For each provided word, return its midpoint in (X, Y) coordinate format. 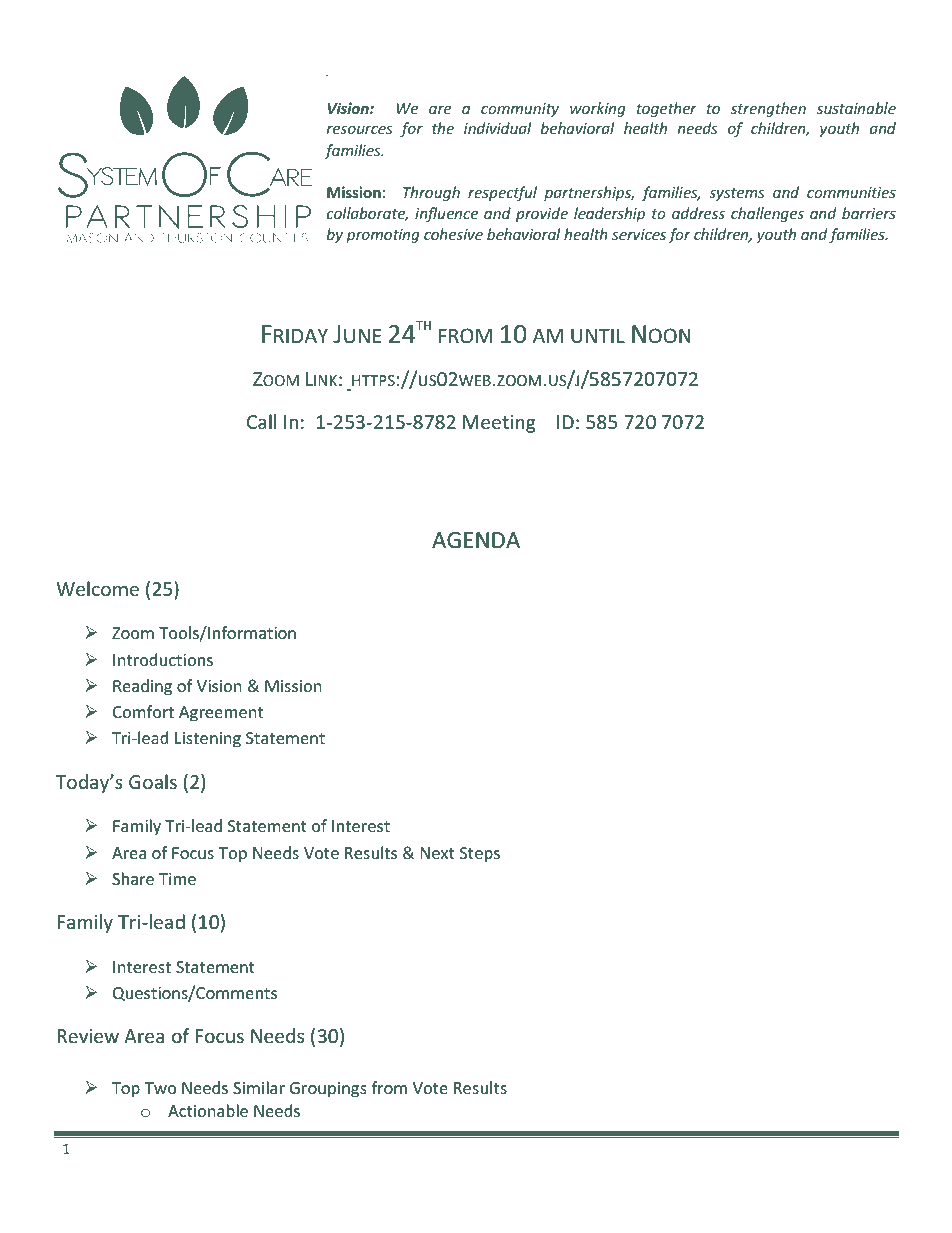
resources (359, 130)
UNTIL (598, 335)
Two (161, 1088)
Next (438, 853)
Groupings (328, 1090)
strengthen (768, 109)
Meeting (499, 424)
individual (497, 128)
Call (261, 421)
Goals (153, 781)
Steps (480, 855)
